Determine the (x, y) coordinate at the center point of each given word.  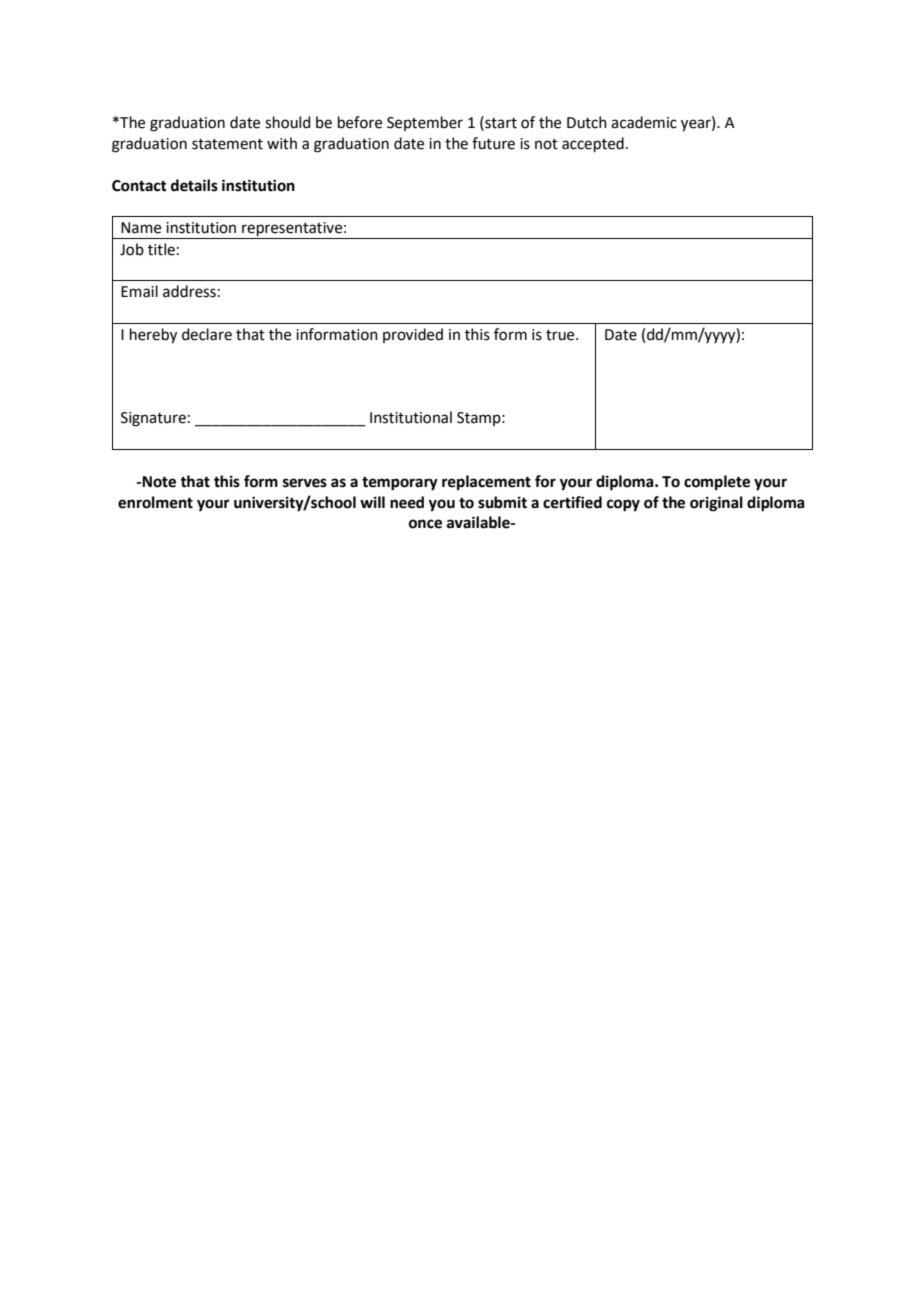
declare (207, 334)
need (407, 502)
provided (413, 335)
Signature (153, 419)
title (161, 249)
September (425, 123)
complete (717, 483)
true (561, 335)
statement (227, 144)
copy (623, 505)
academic (644, 122)
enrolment (155, 502)
